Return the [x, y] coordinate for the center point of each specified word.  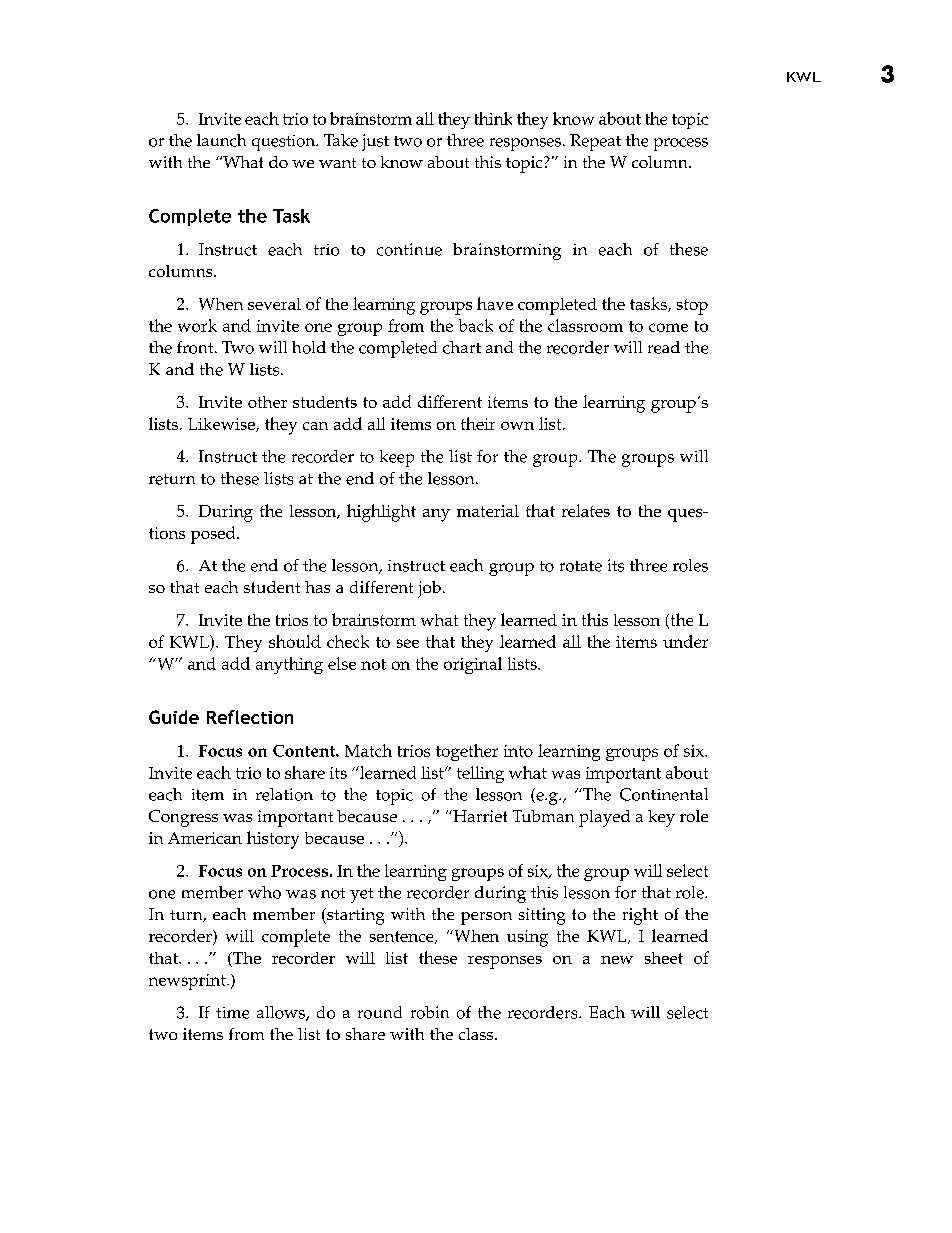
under [685, 641]
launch [221, 140]
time [232, 1013]
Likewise [222, 425]
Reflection [250, 717]
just [375, 142]
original [473, 665]
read [664, 347]
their [478, 423]
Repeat [595, 142]
